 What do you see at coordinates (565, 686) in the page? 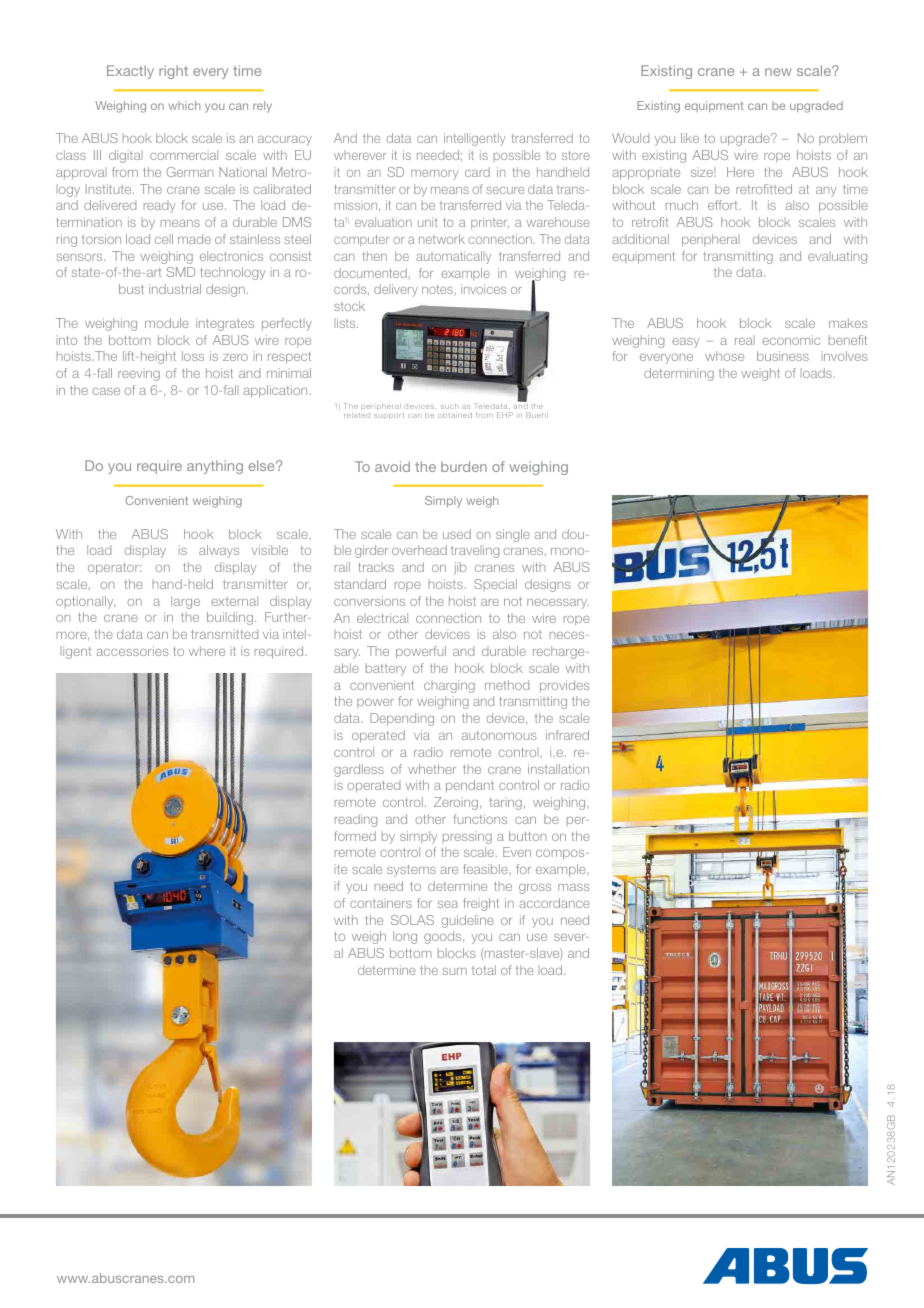
I see `provides` at bounding box center [565, 686].
